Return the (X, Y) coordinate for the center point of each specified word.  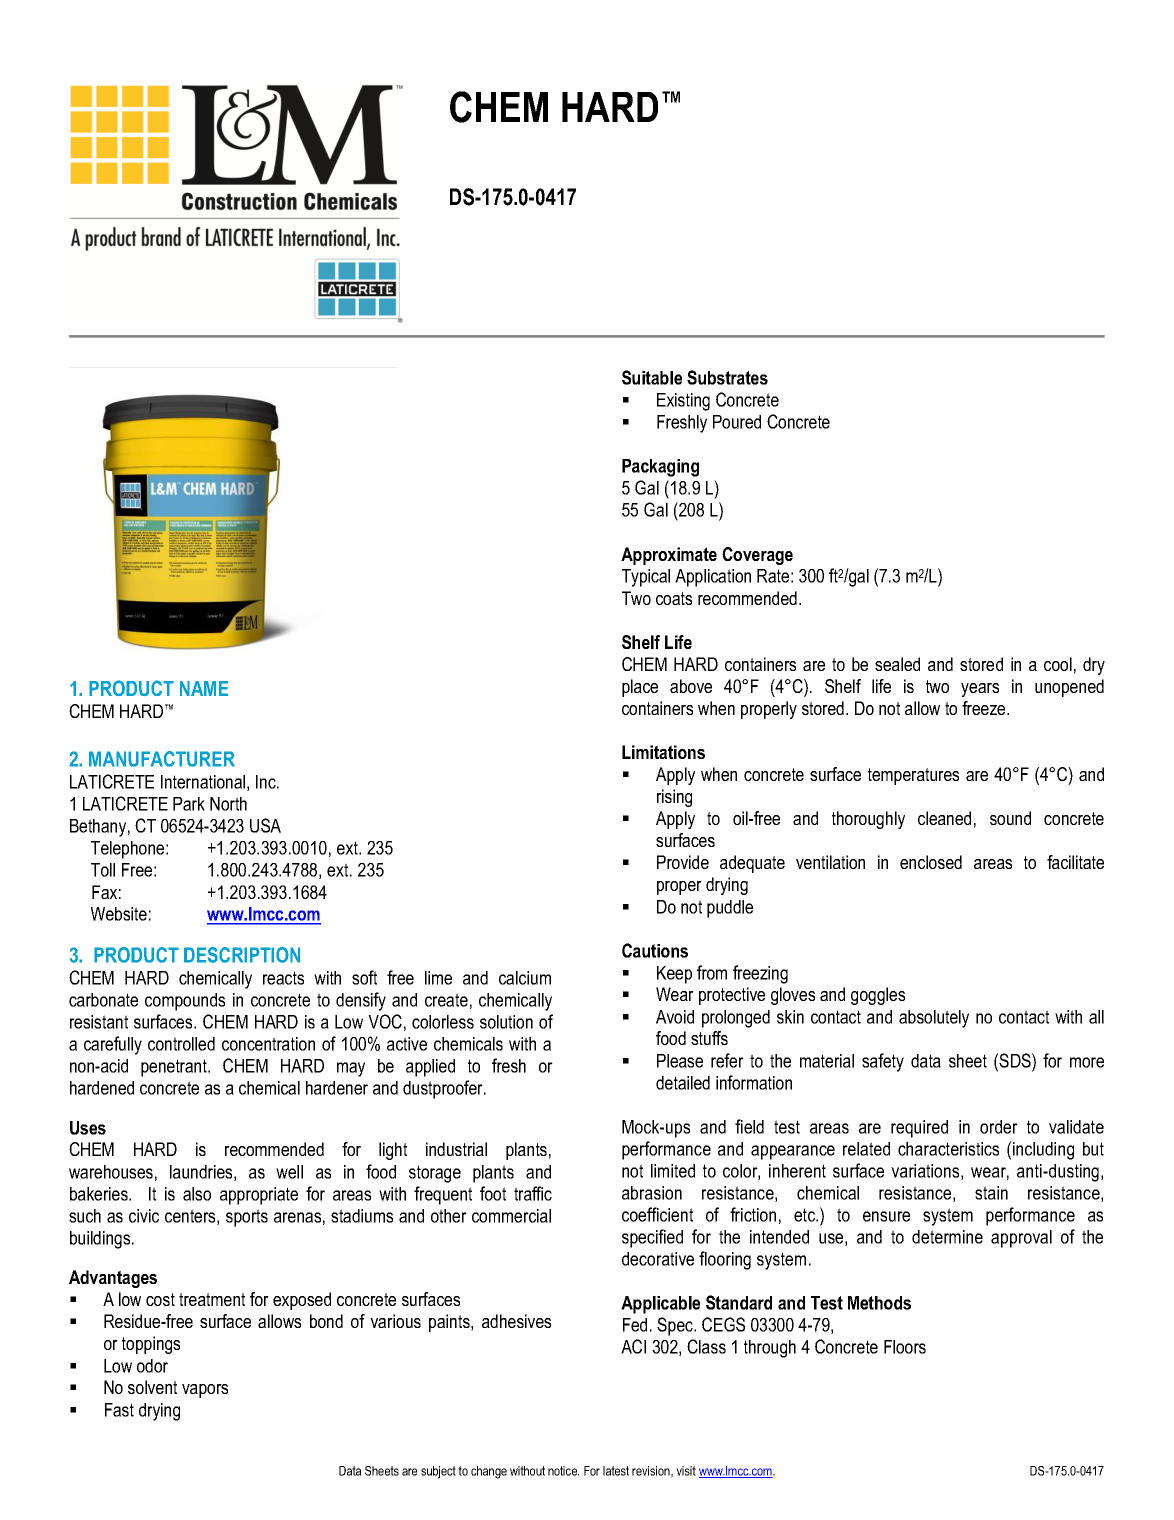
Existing (683, 402)
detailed (683, 1083)
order (999, 1127)
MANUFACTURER (162, 759)
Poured (737, 422)
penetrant (175, 1068)
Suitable (652, 377)
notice (563, 1471)
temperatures (913, 776)
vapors (205, 1391)
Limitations (663, 752)
